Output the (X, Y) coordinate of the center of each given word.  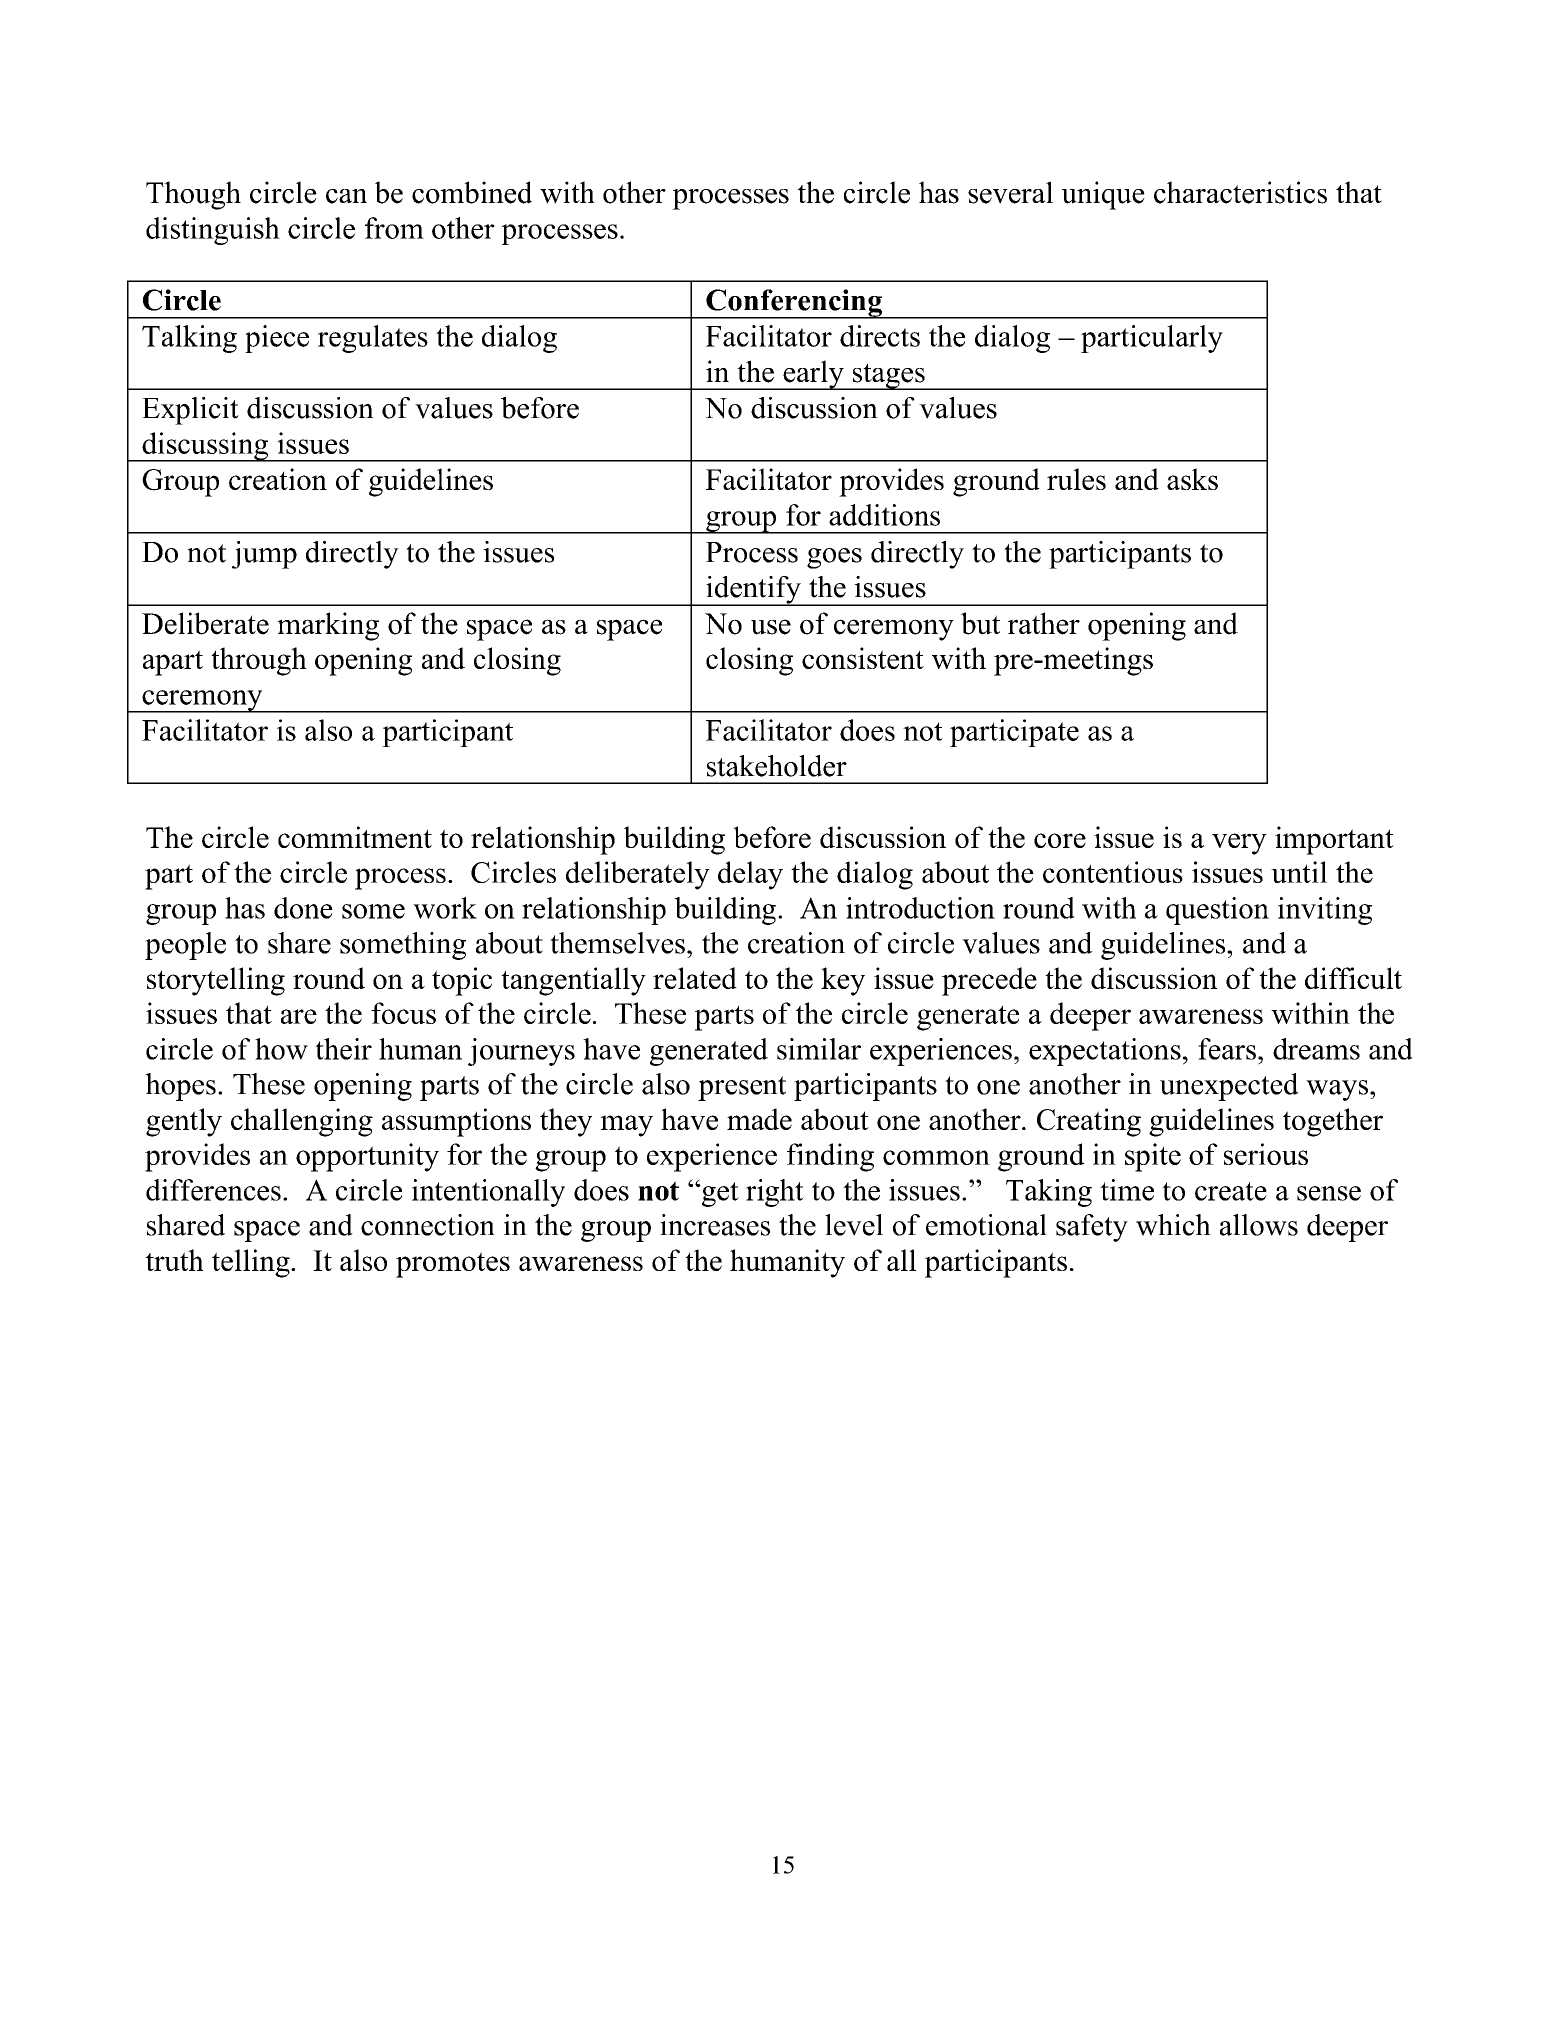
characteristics (1240, 192)
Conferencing (794, 304)
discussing (205, 447)
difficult (1353, 978)
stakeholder (777, 766)
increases (715, 1225)
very (1239, 844)
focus (403, 1013)
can (346, 196)
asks (1192, 479)
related (695, 978)
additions (884, 515)
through (259, 661)
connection (428, 1225)
